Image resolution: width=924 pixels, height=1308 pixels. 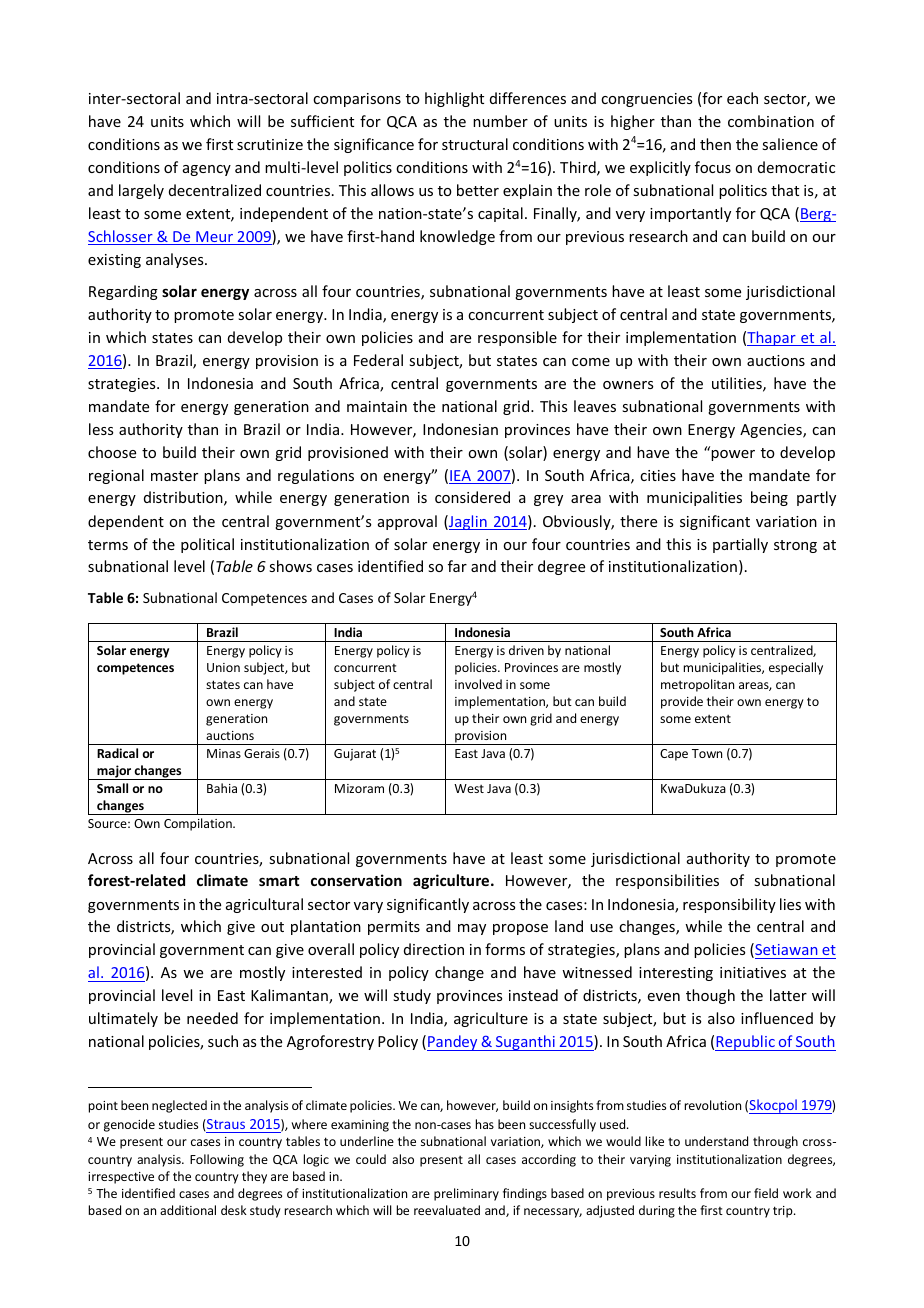 I want to click on IEA, so click(x=461, y=477).
